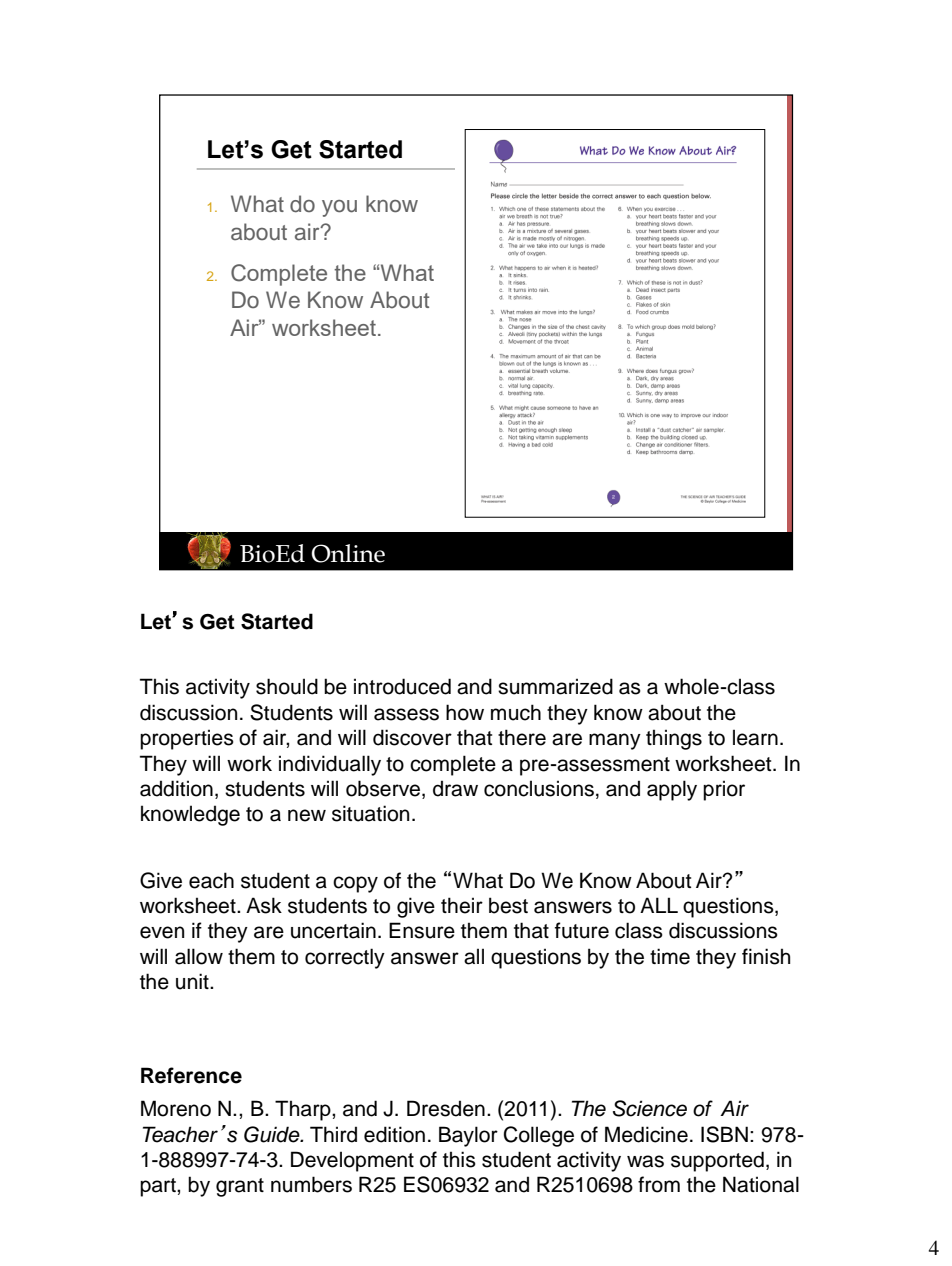 The height and width of the document is (1266, 952). I want to click on Baylor, so click(468, 1136).
